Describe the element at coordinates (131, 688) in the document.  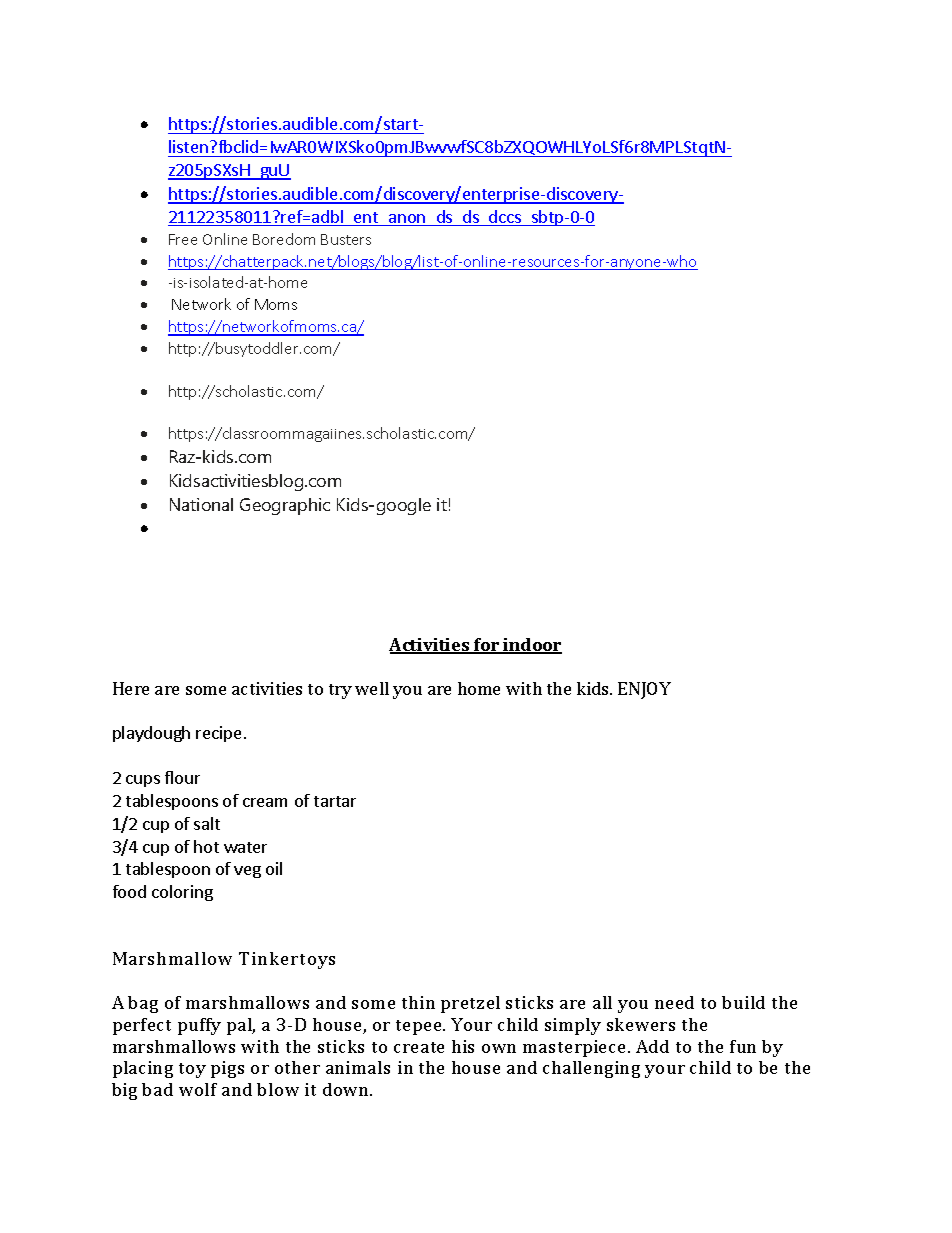
I see `Here` at that location.
